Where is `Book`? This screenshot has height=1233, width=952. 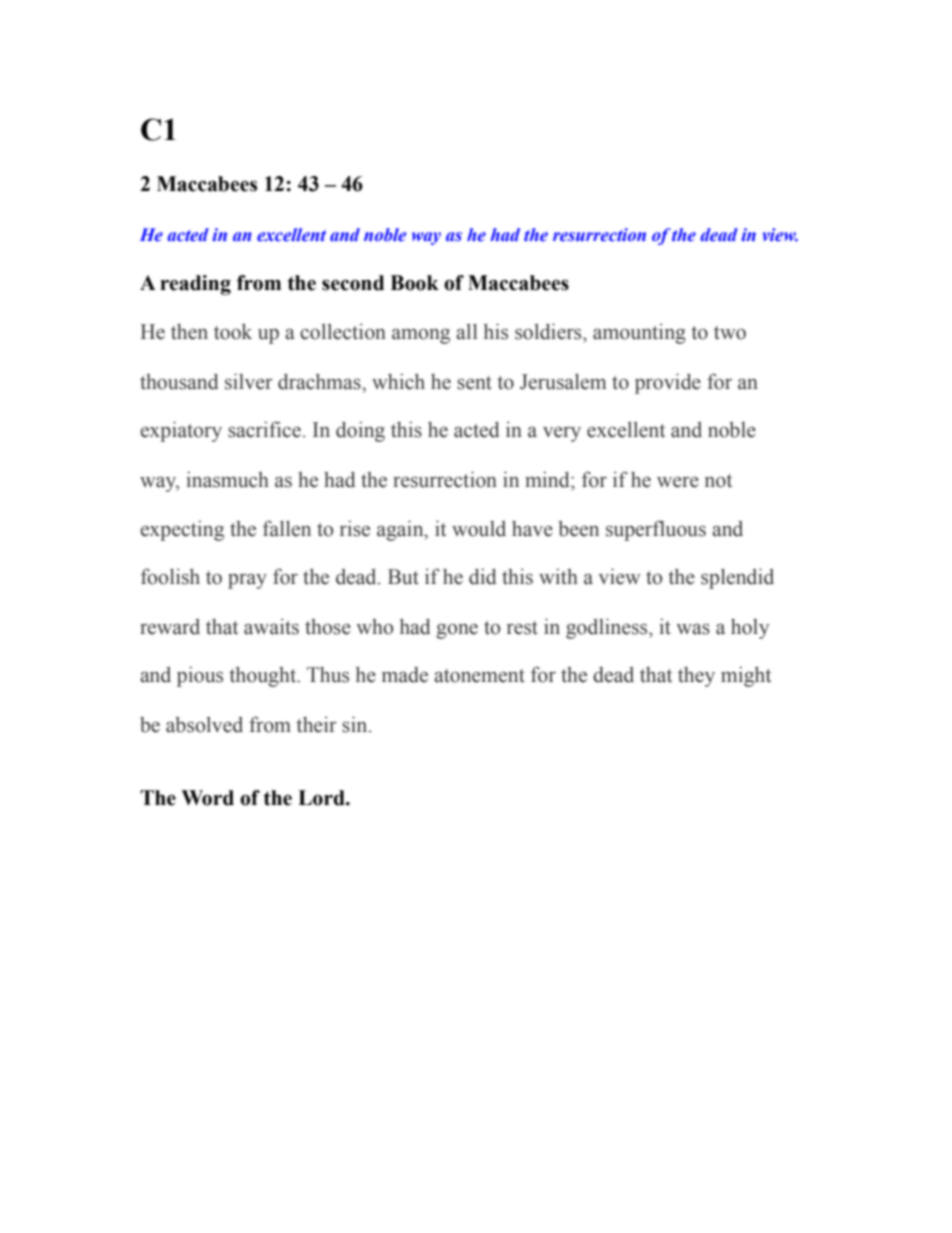 Book is located at coordinates (414, 283).
